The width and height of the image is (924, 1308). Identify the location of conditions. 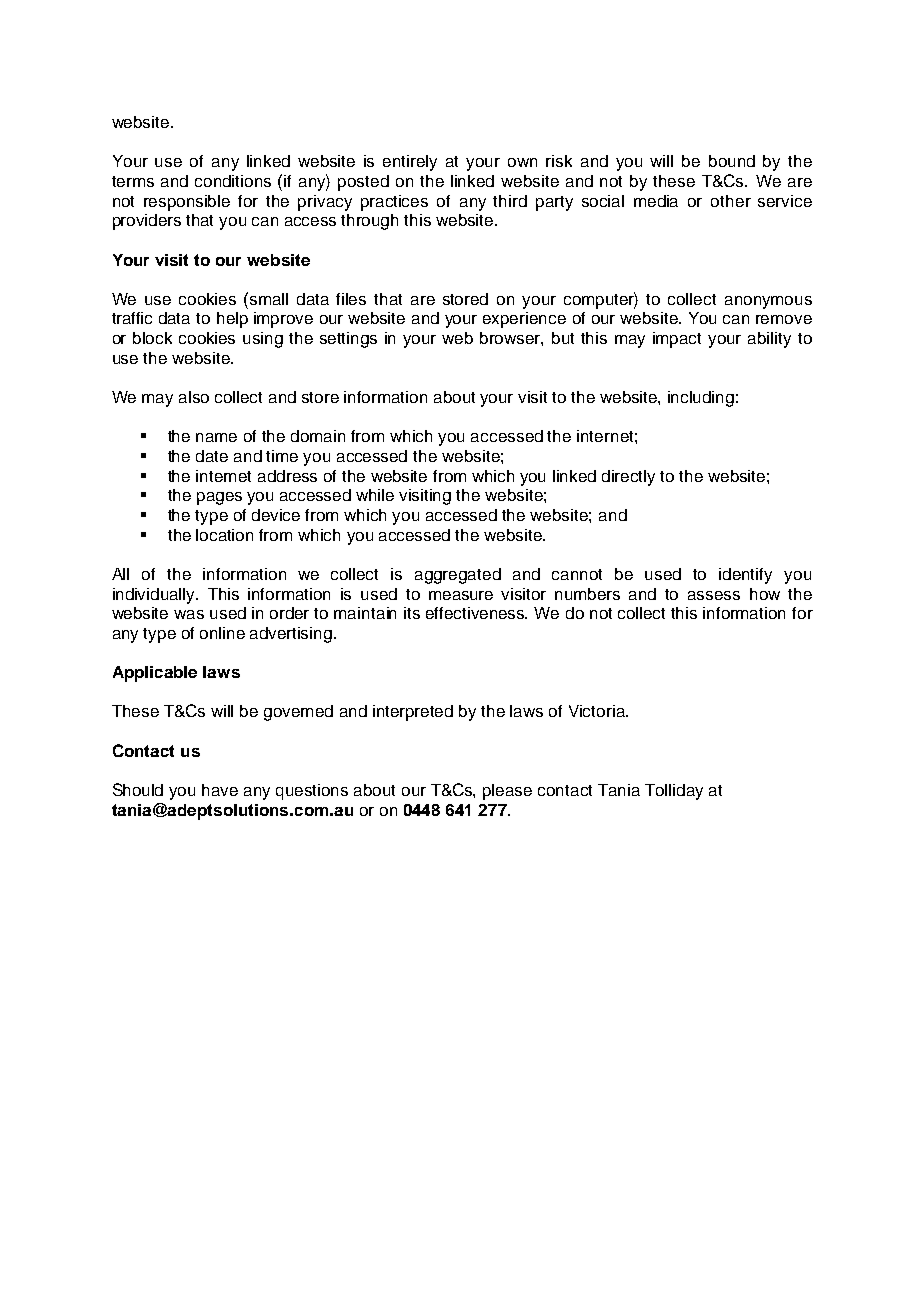
(233, 181).
